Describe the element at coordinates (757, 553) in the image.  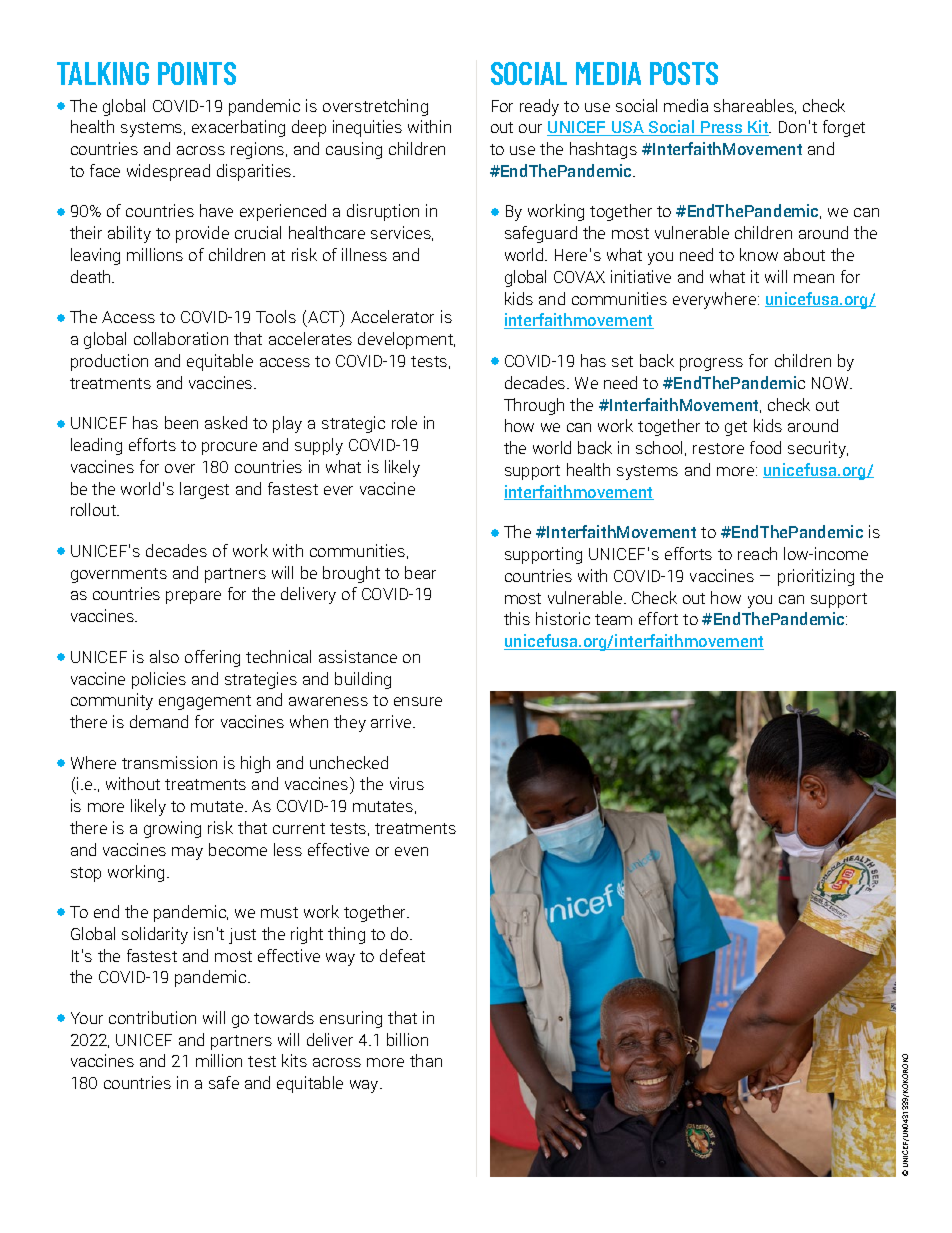
I see `reach` at that location.
